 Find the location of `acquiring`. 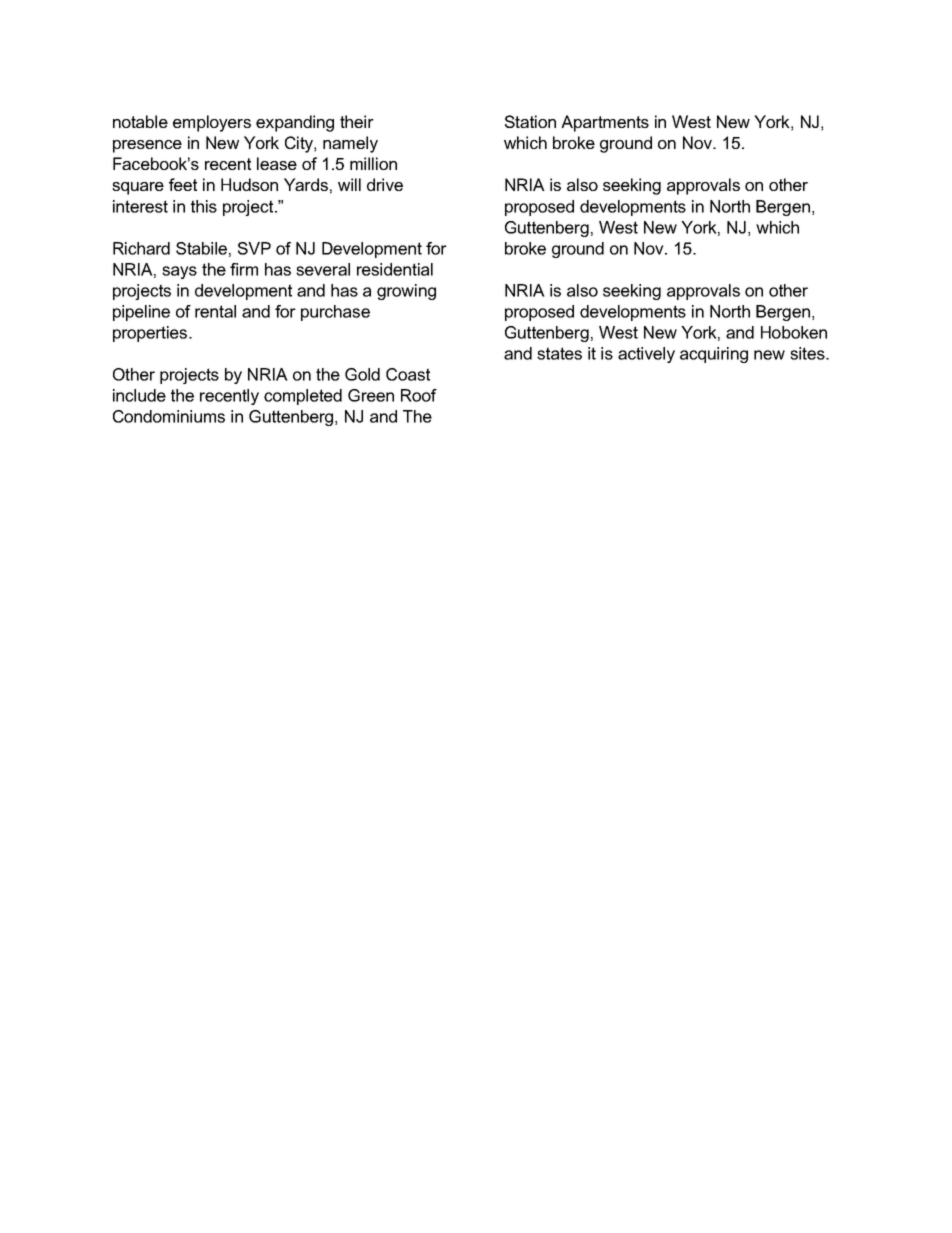

acquiring is located at coordinates (714, 355).
